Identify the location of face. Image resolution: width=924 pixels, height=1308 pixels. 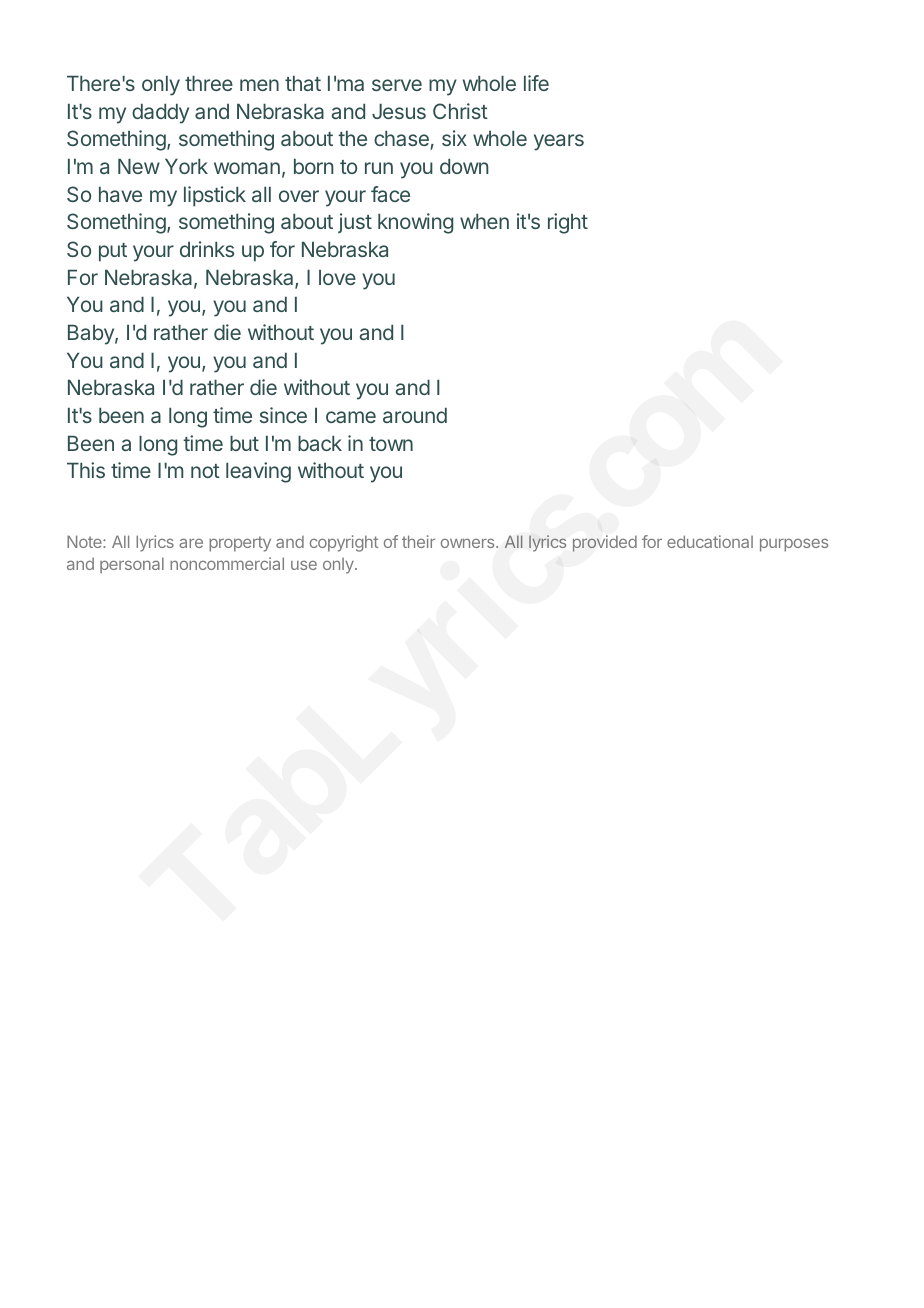
(390, 194).
